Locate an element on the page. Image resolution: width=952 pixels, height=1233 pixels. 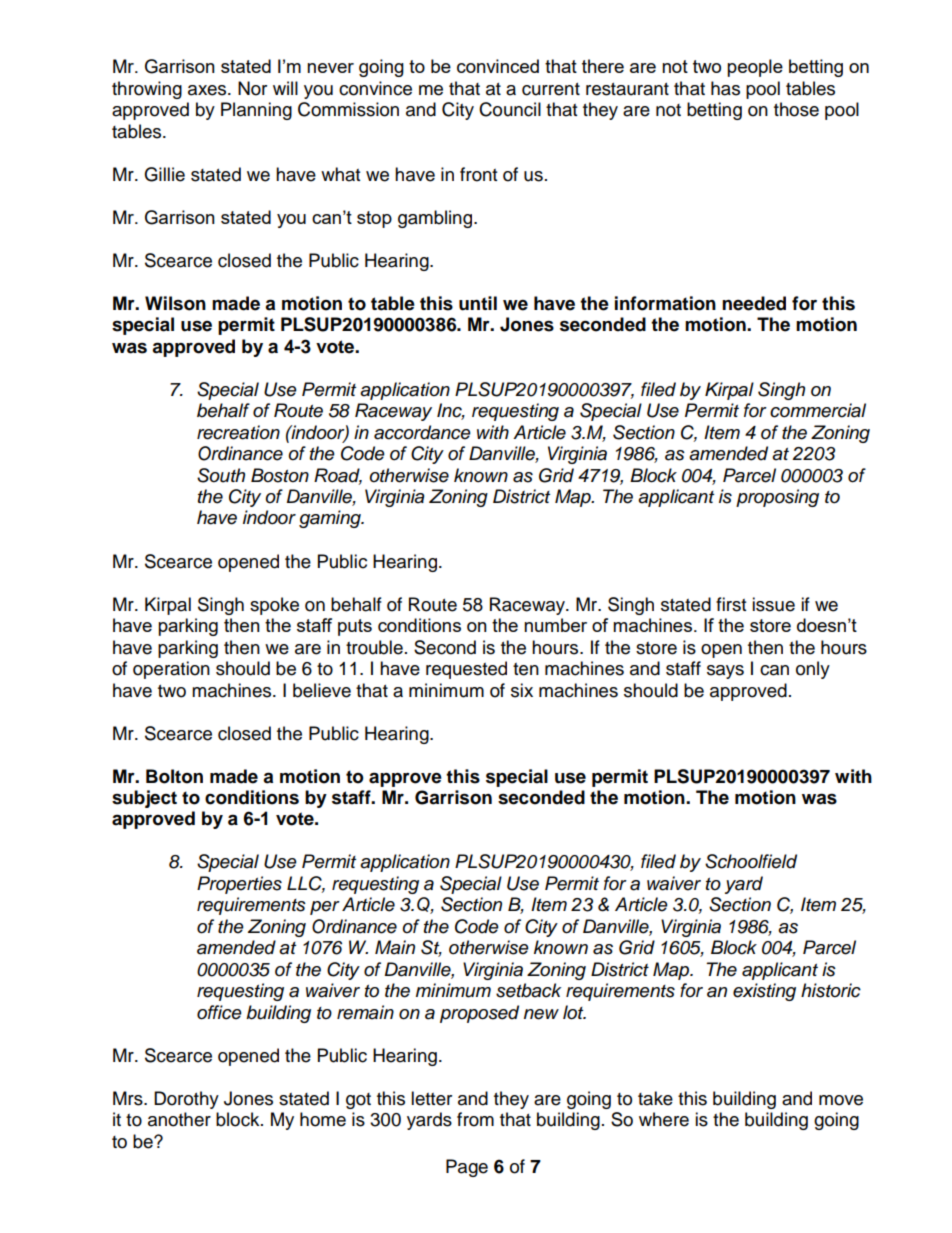
requested is located at coordinates (466, 670).
